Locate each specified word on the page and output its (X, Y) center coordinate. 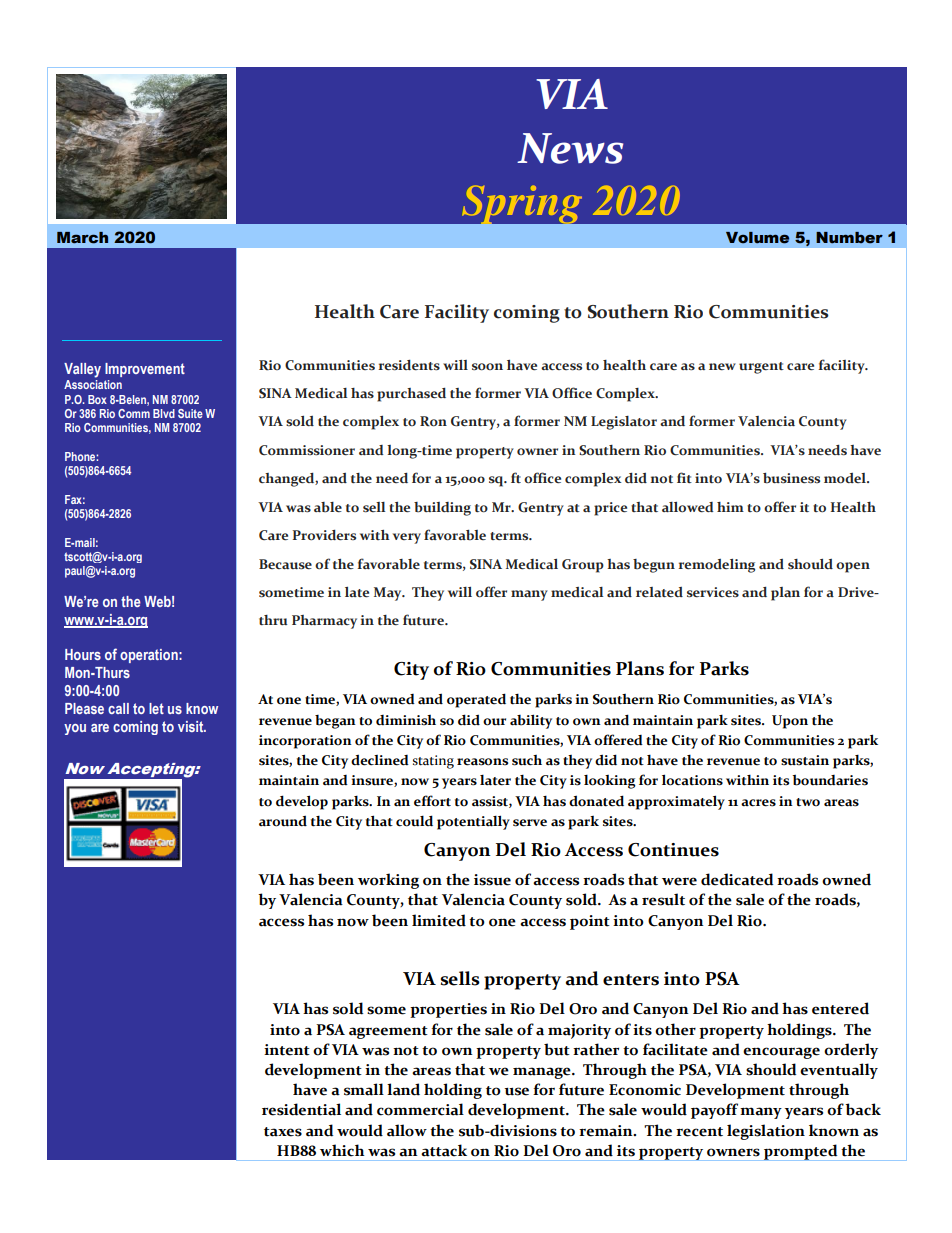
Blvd (164, 413)
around (283, 821)
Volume (757, 238)
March (82, 238)
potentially (473, 822)
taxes (283, 1132)
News (570, 148)
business (791, 478)
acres (758, 803)
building (442, 509)
